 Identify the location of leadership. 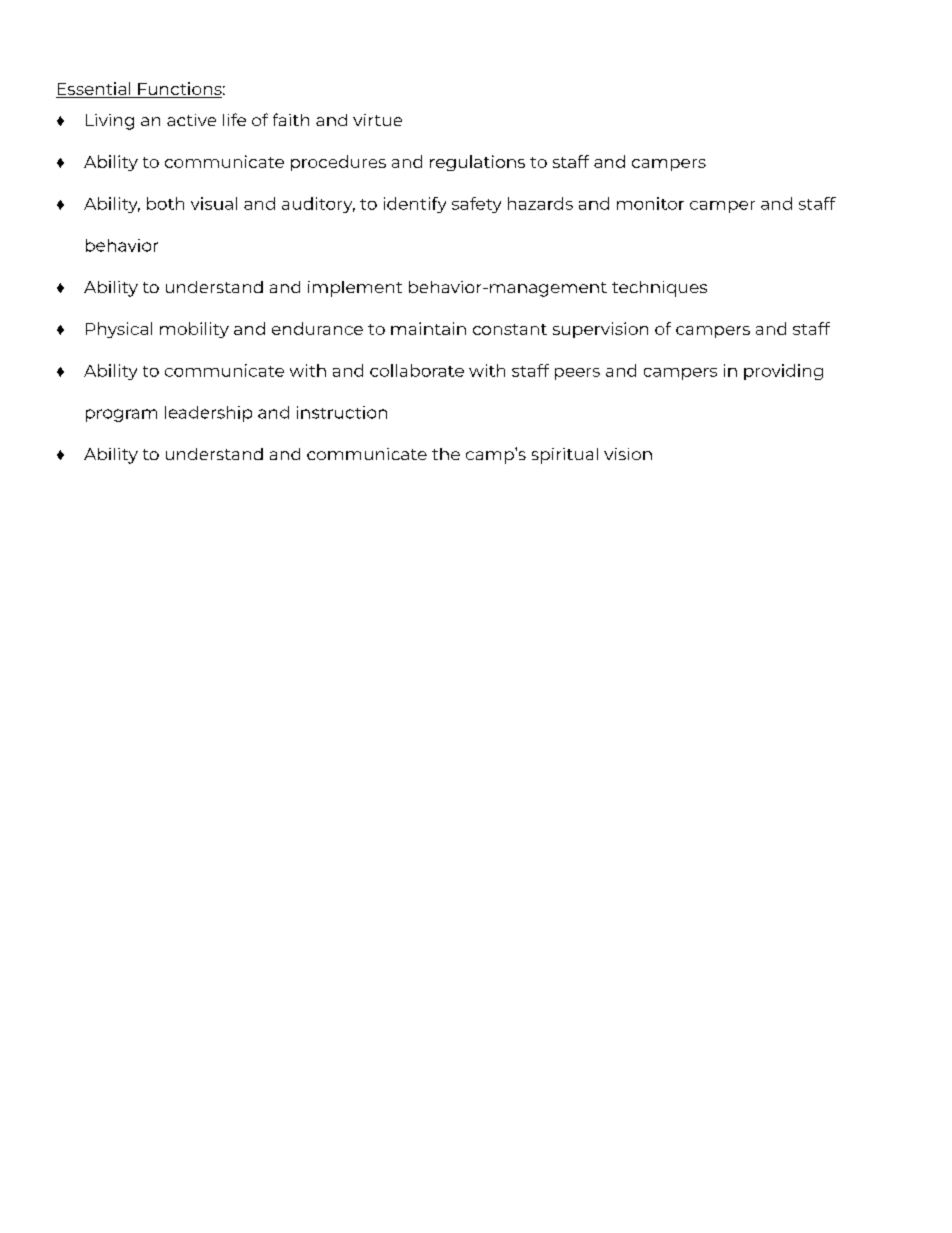
(208, 414).
